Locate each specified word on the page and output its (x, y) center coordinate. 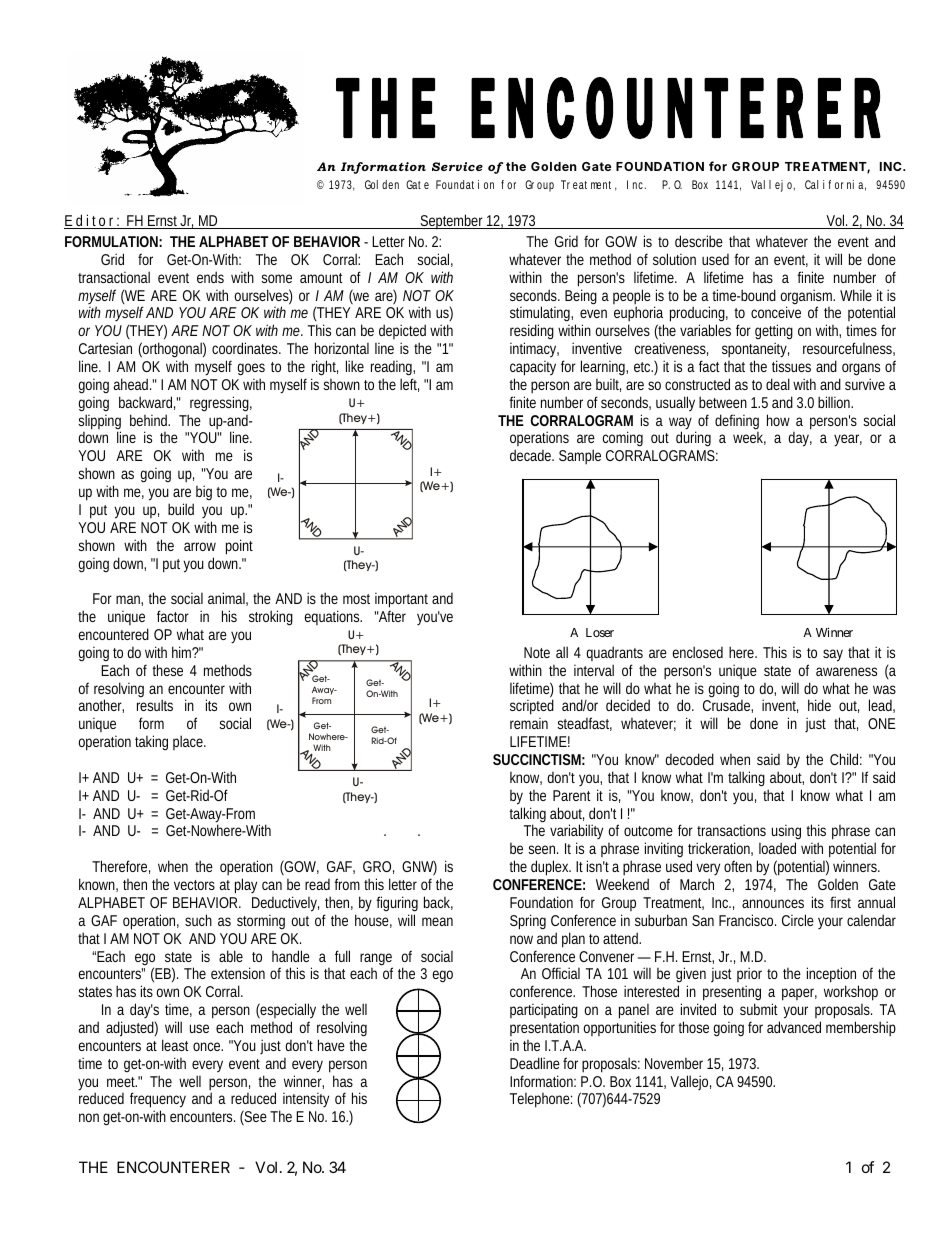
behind (150, 420)
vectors (194, 885)
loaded (777, 848)
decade (532, 455)
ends (210, 277)
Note (537, 652)
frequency (158, 1101)
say (833, 655)
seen (543, 849)
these (167, 670)
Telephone (541, 1100)
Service (457, 166)
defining (737, 422)
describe (699, 241)
